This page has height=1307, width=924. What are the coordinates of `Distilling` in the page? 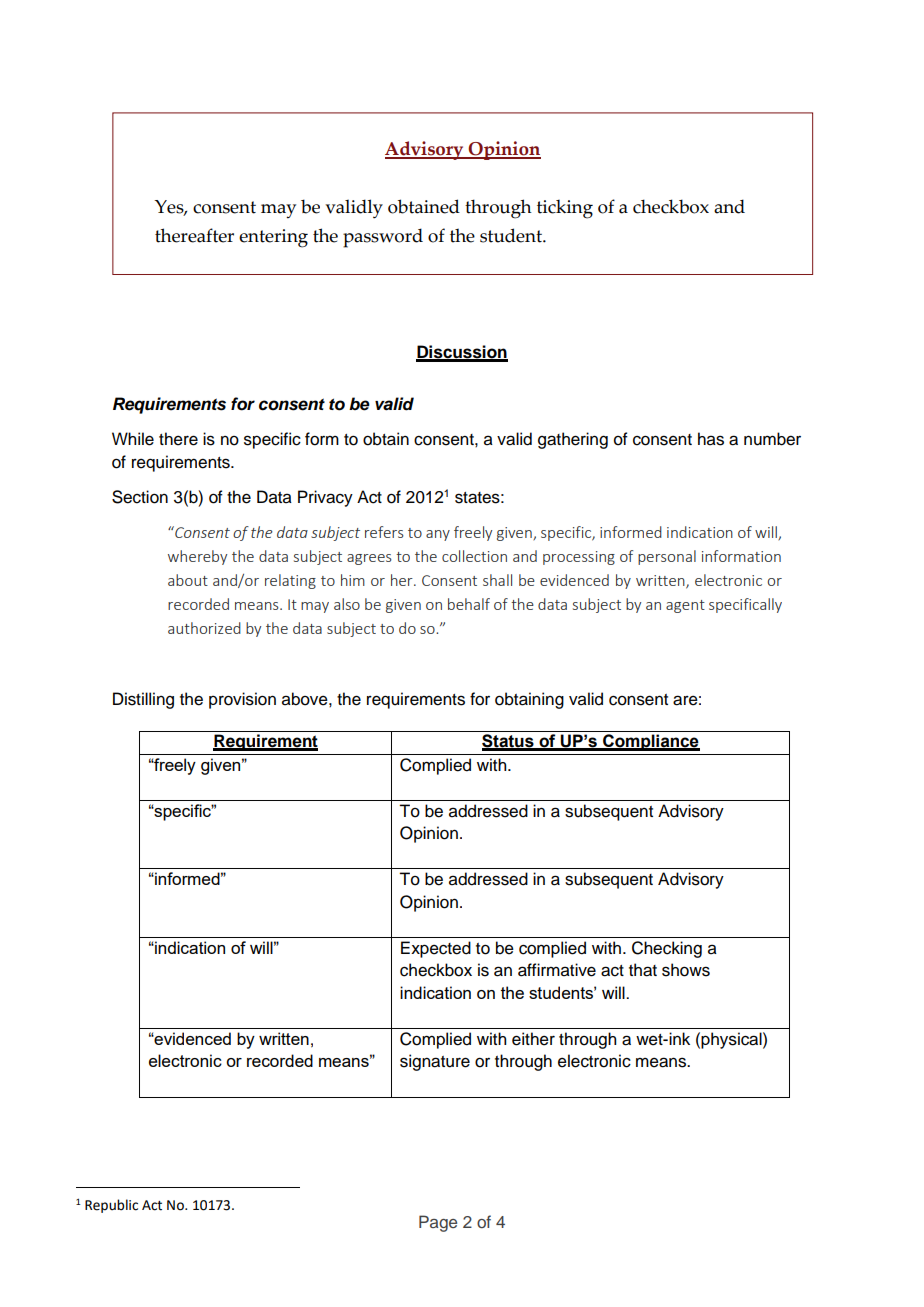 It's located at (143, 700).
